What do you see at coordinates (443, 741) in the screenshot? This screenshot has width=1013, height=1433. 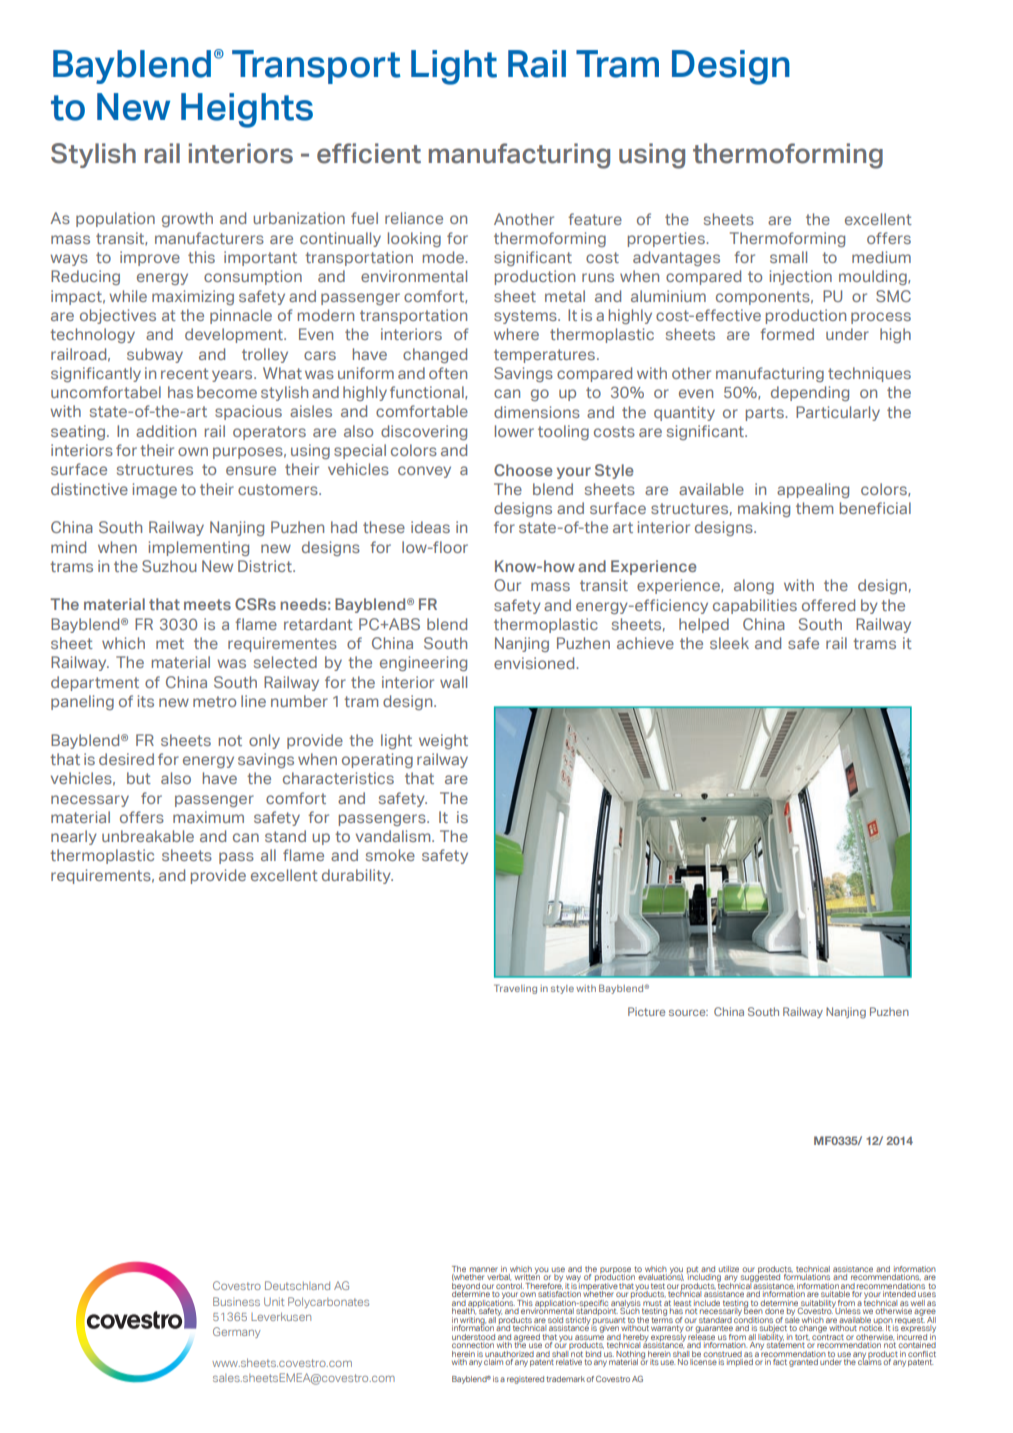 I see `weight` at bounding box center [443, 741].
